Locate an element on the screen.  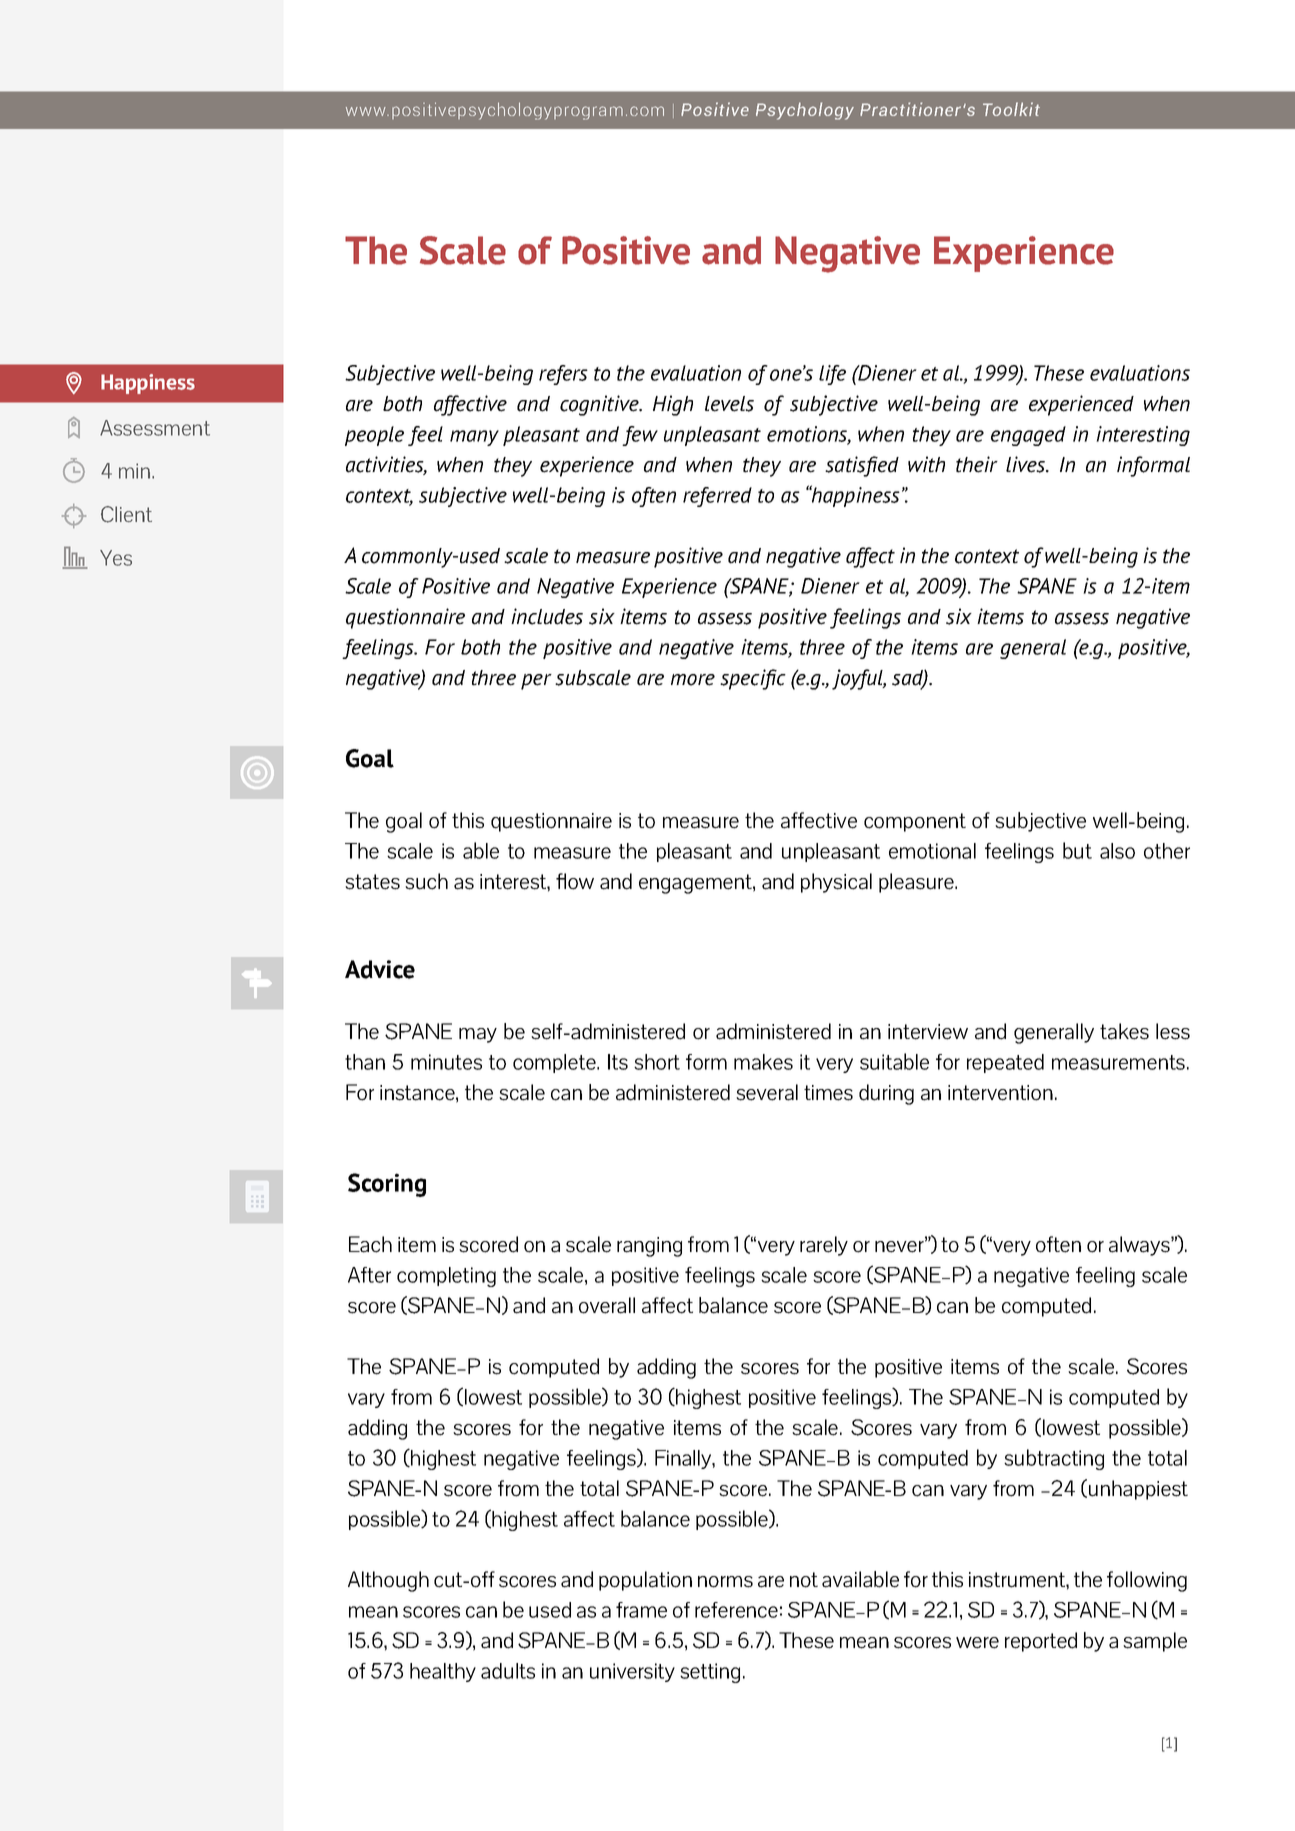
people is located at coordinates (374, 436).
